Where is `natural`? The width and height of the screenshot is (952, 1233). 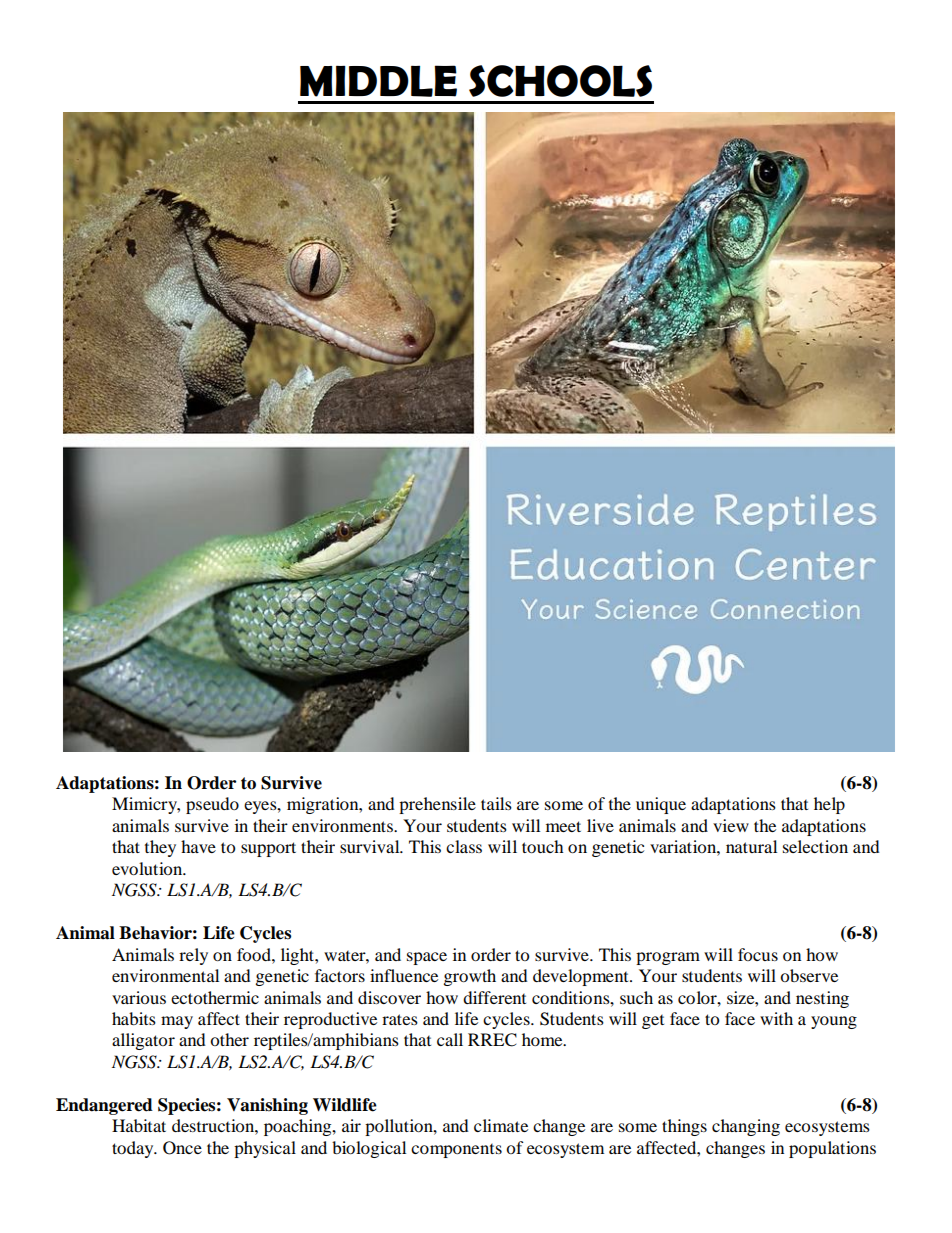
natural is located at coordinates (751, 846).
